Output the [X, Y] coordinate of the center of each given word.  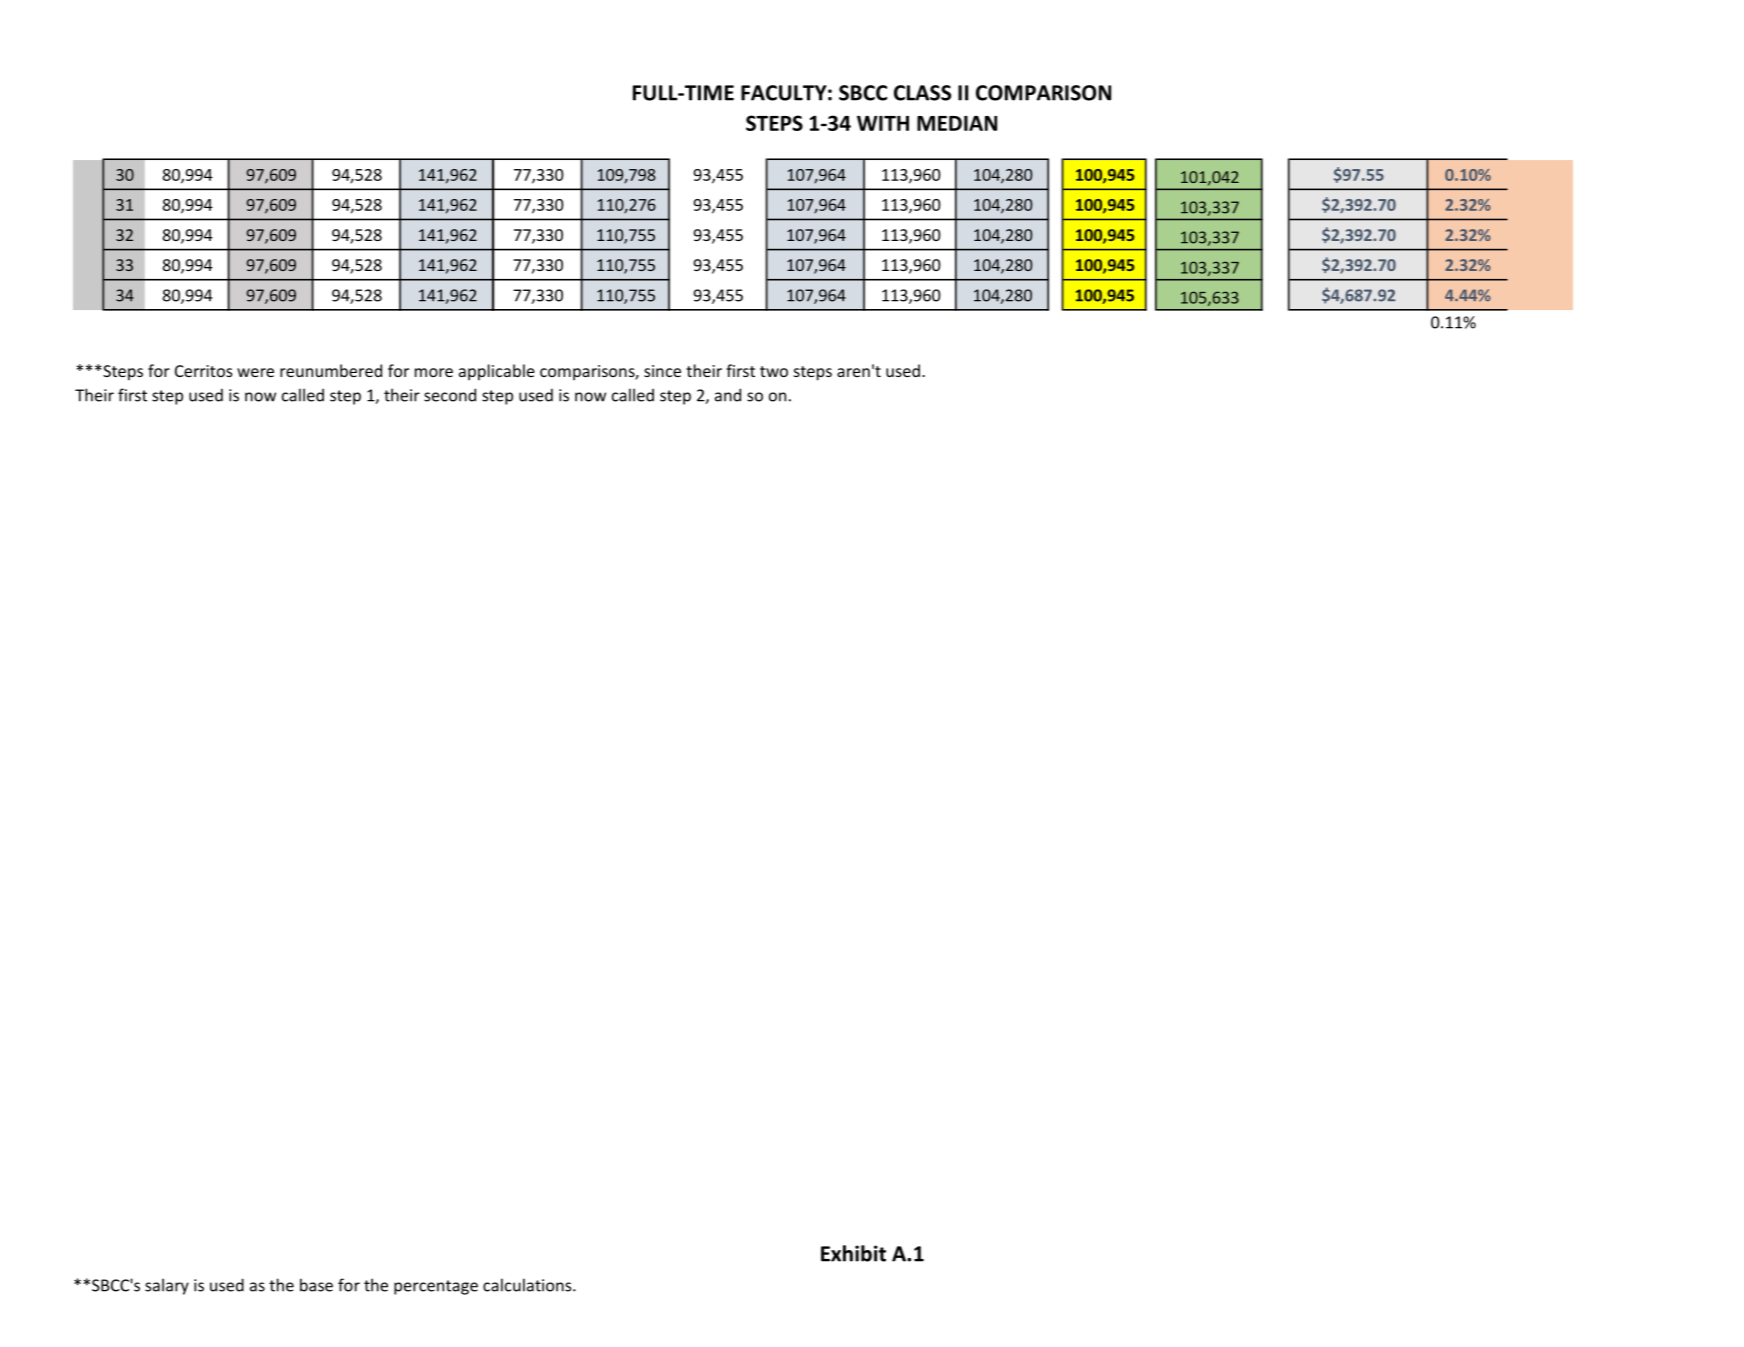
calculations [528, 1285]
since [662, 371]
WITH [883, 123]
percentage [436, 1287]
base [316, 1285]
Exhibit [853, 1253]
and [728, 395]
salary [167, 1286]
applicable [497, 372]
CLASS [922, 93]
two [774, 371]
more [434, 372]
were [255, 372]
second [450, 395]
